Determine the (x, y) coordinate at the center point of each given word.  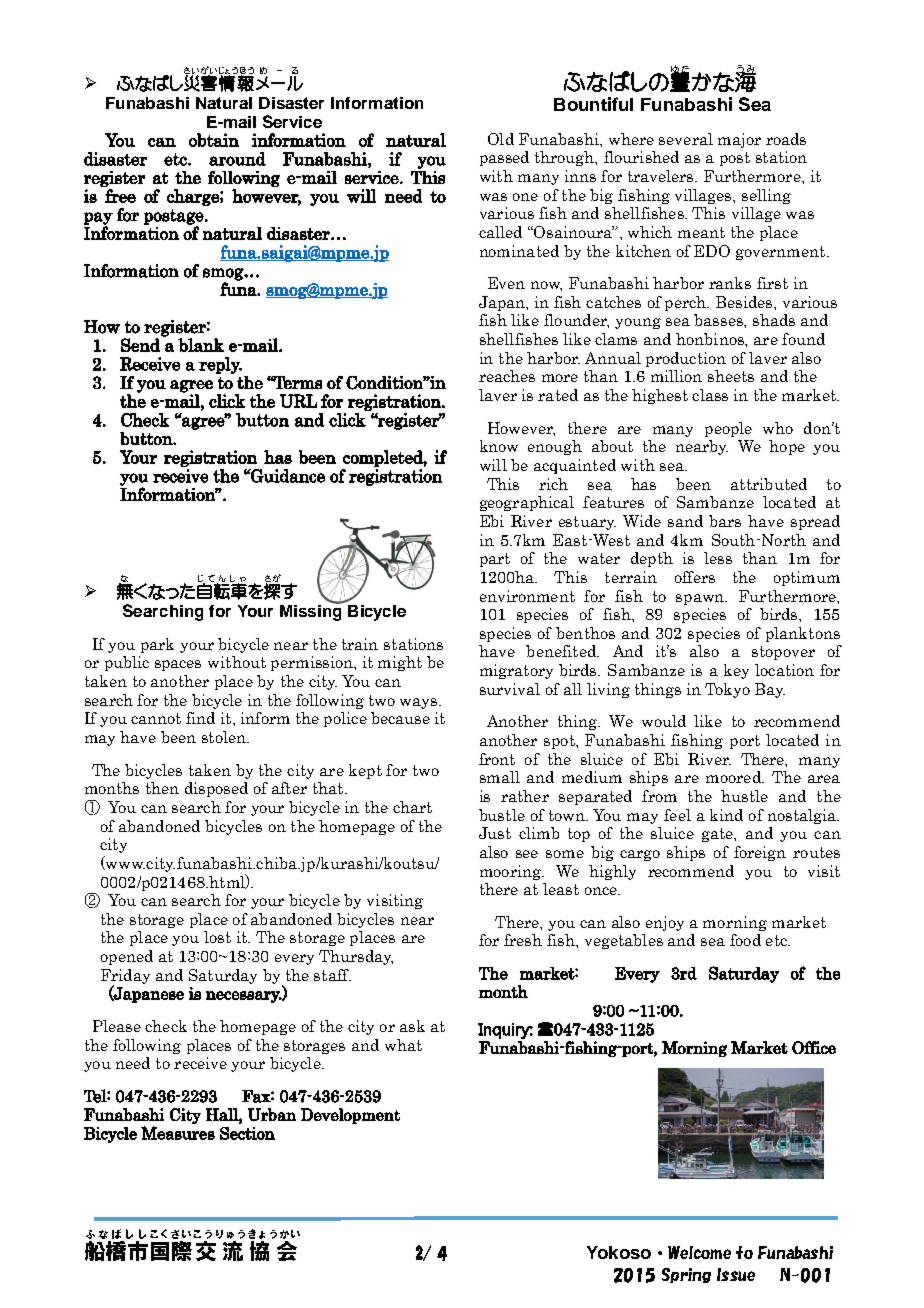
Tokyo (727, 690)
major (739, 140)
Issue (736, 1274)
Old (501, 139)
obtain (214, 140)
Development (350, 1116)
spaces (178, 665)
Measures (178, 1133)
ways (420, 703)
